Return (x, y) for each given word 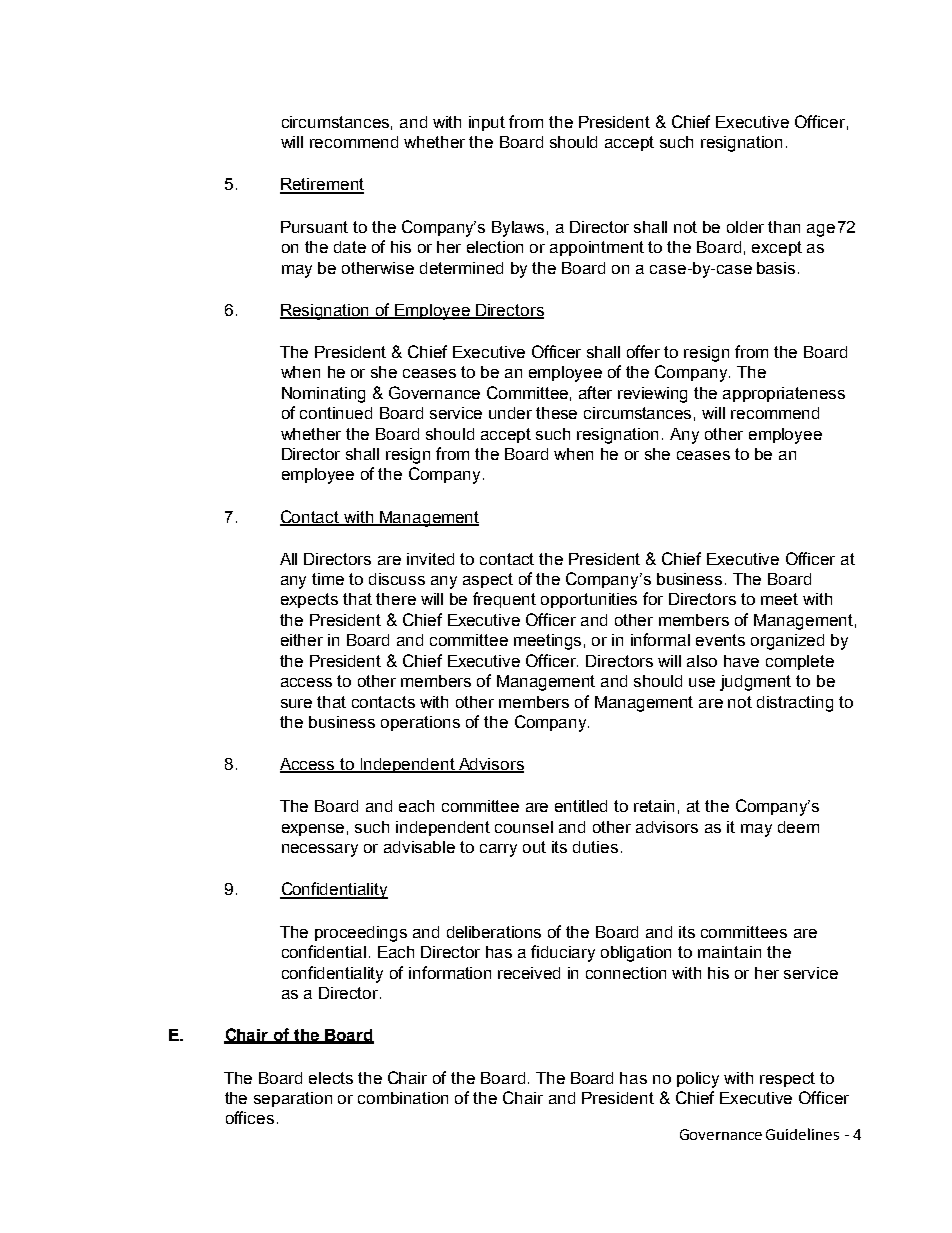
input (487, 123)
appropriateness (784, 394)
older (745, 227)
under (510, 413)
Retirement (322, 185)
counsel (524, 827)
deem (798, 827)
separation (293, 1099)
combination (403, 1098)
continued (336, 413)
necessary (320, 850)
